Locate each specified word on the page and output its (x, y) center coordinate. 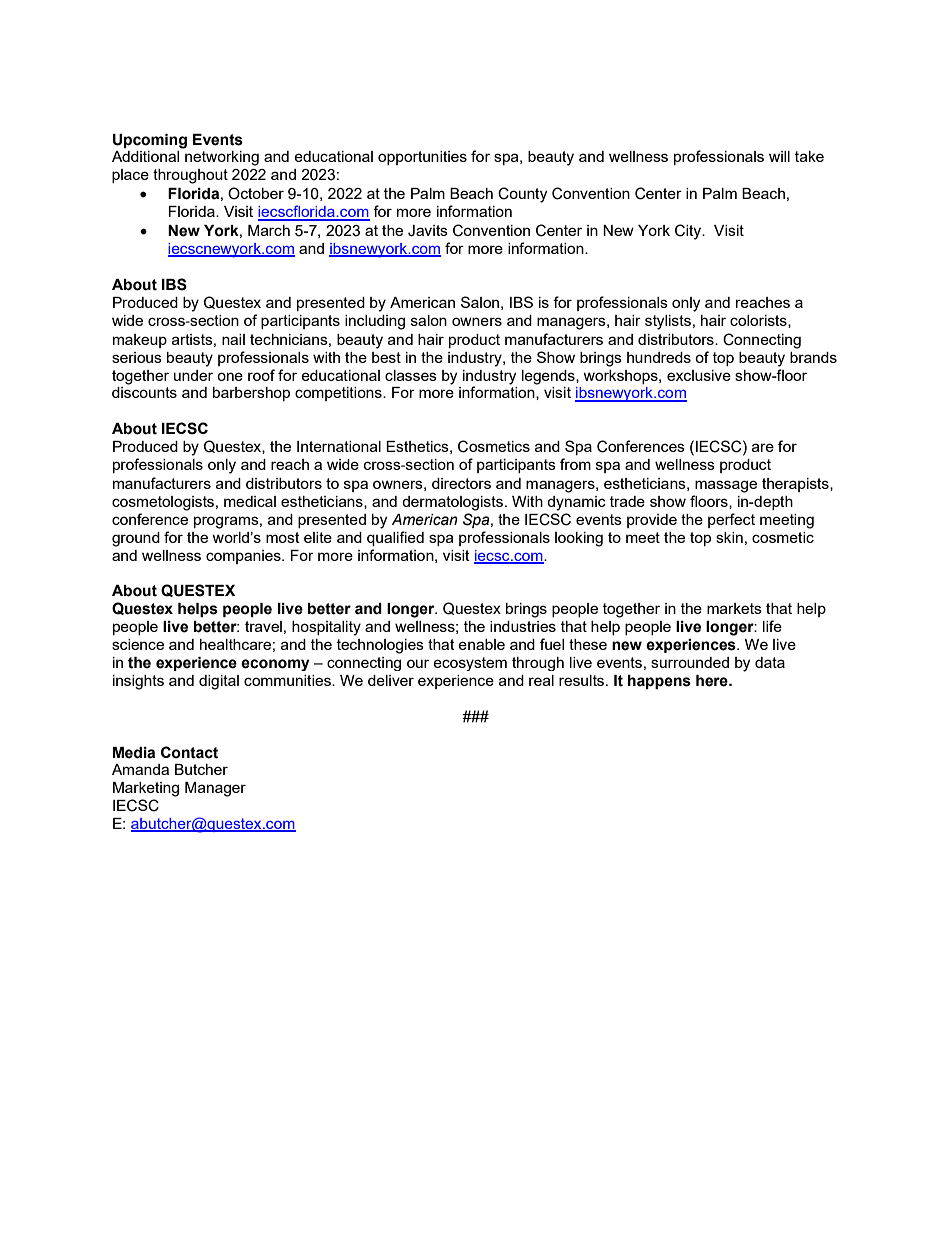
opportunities (422, 158)
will (779, 156)
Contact (189, 752)
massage (726, 486)
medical (250, 501)
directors (461, 483)
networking (222, 158)
